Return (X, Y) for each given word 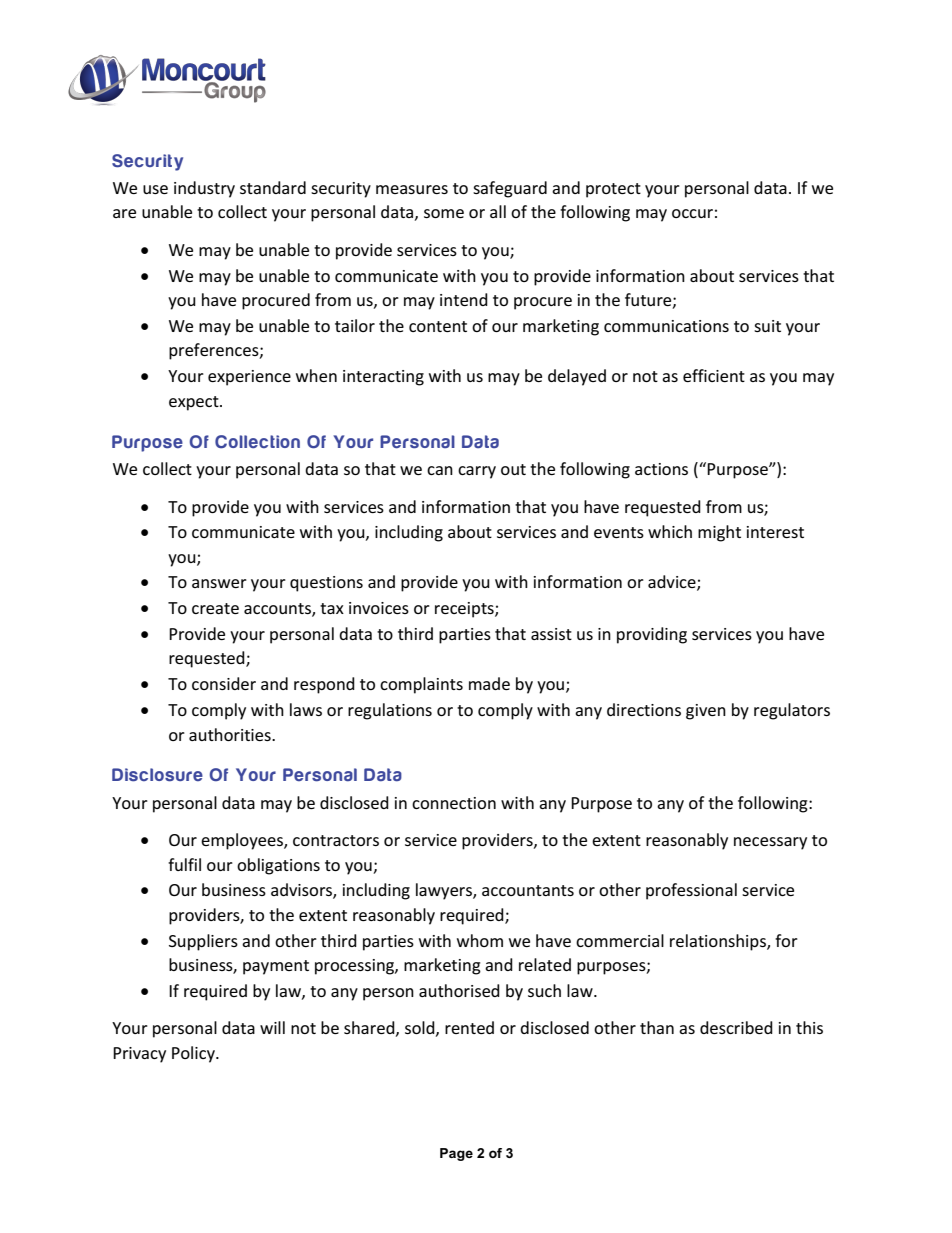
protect (613, 190)
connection (454, 803)
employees (243, 841)
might (719, 533)
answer (219, 583)
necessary (770, 843)
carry (477, 472)
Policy (194, 1054)
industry (204, 189)
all (498, 211)
